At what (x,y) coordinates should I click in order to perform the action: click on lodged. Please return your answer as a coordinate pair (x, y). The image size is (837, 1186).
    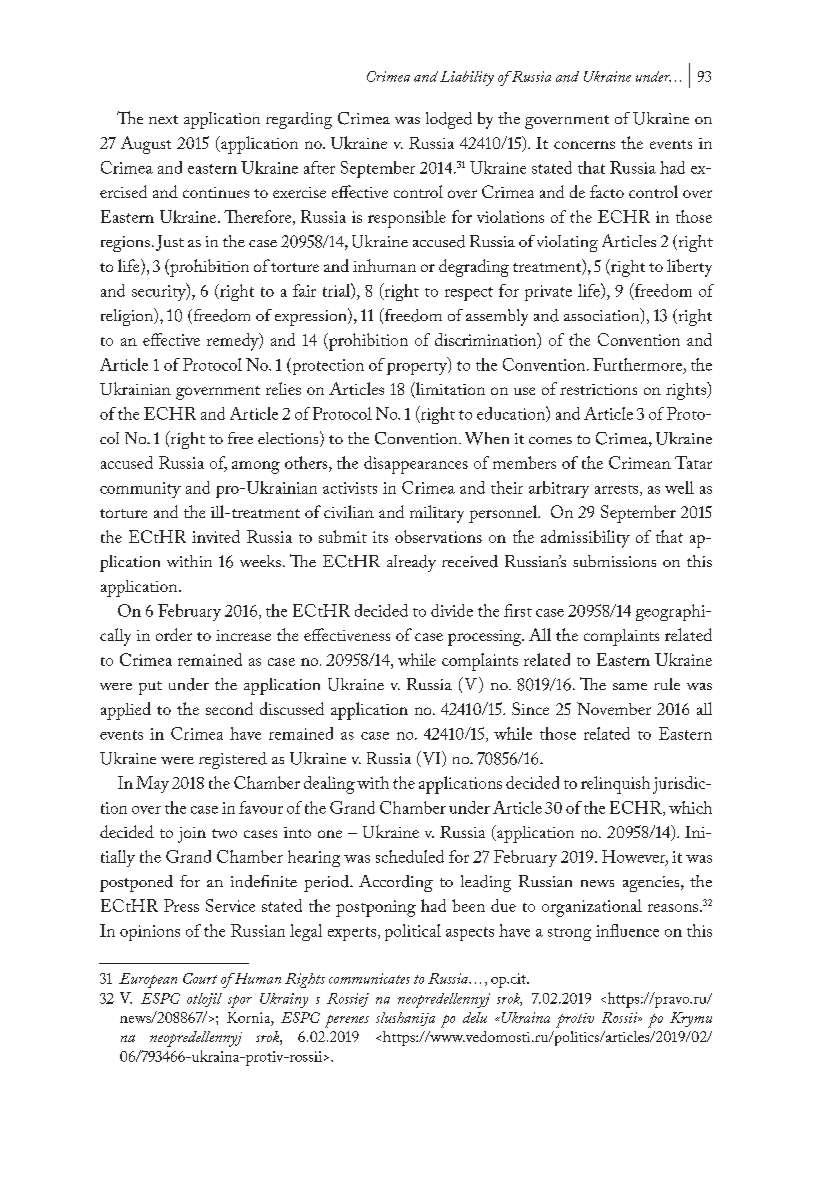
    Looking at the image, I should click on (449, 120).
